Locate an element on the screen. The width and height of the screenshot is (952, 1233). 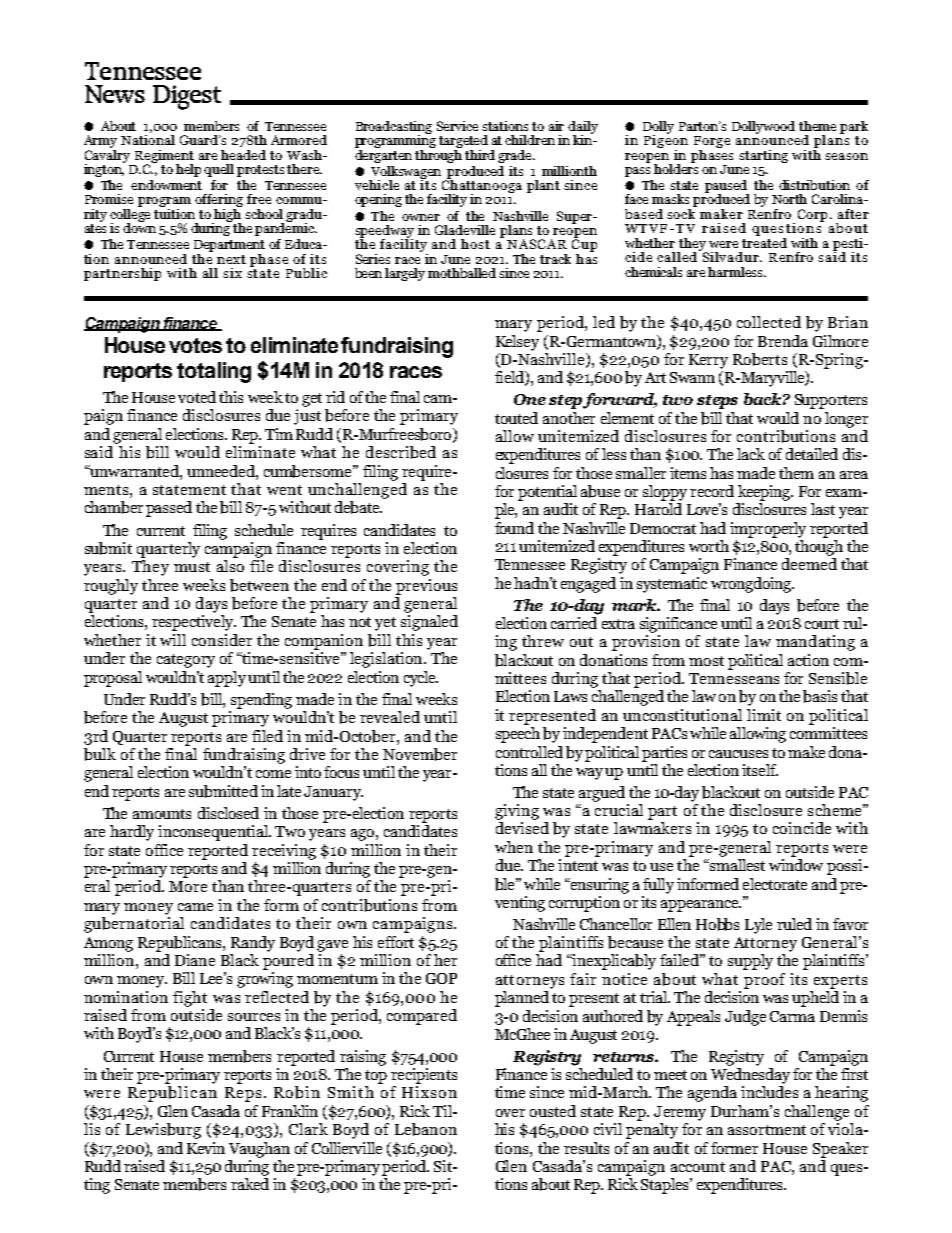
came is located at coordinates (195, 907).
